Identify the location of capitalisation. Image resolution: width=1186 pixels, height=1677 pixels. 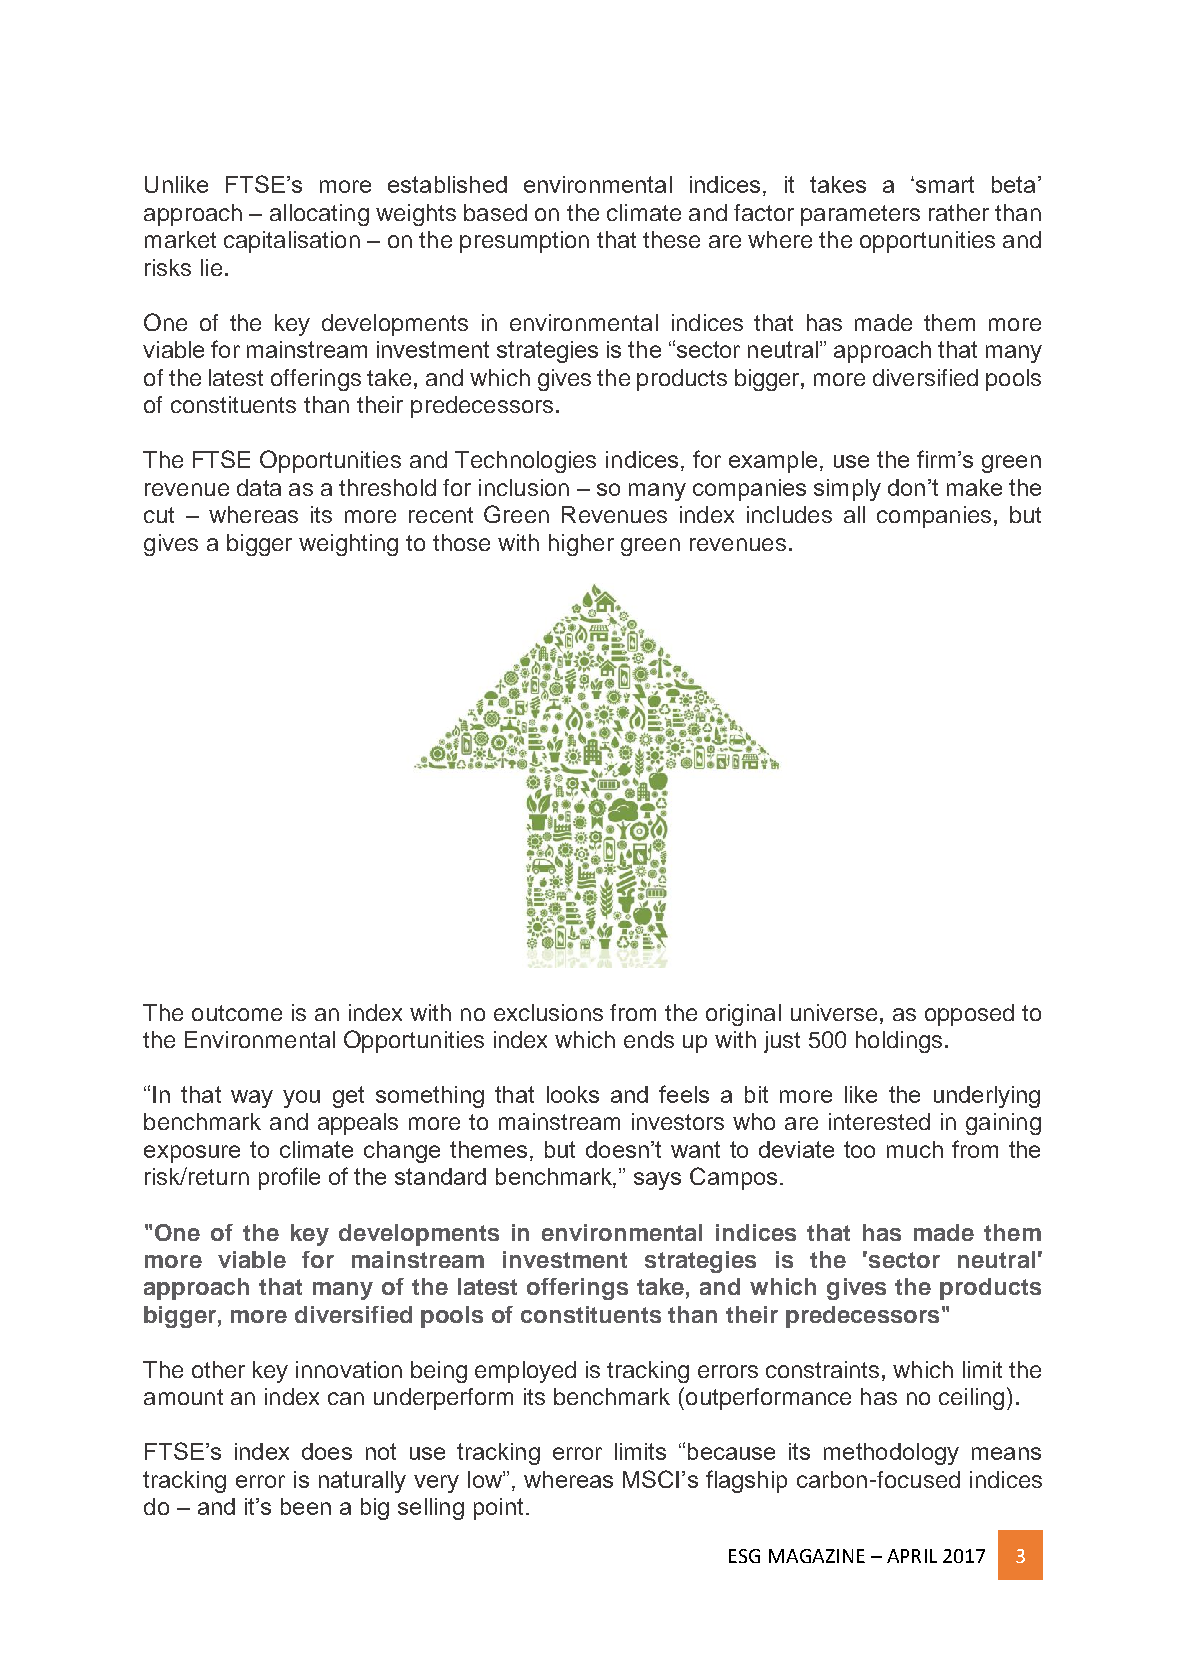
(292, 242).
